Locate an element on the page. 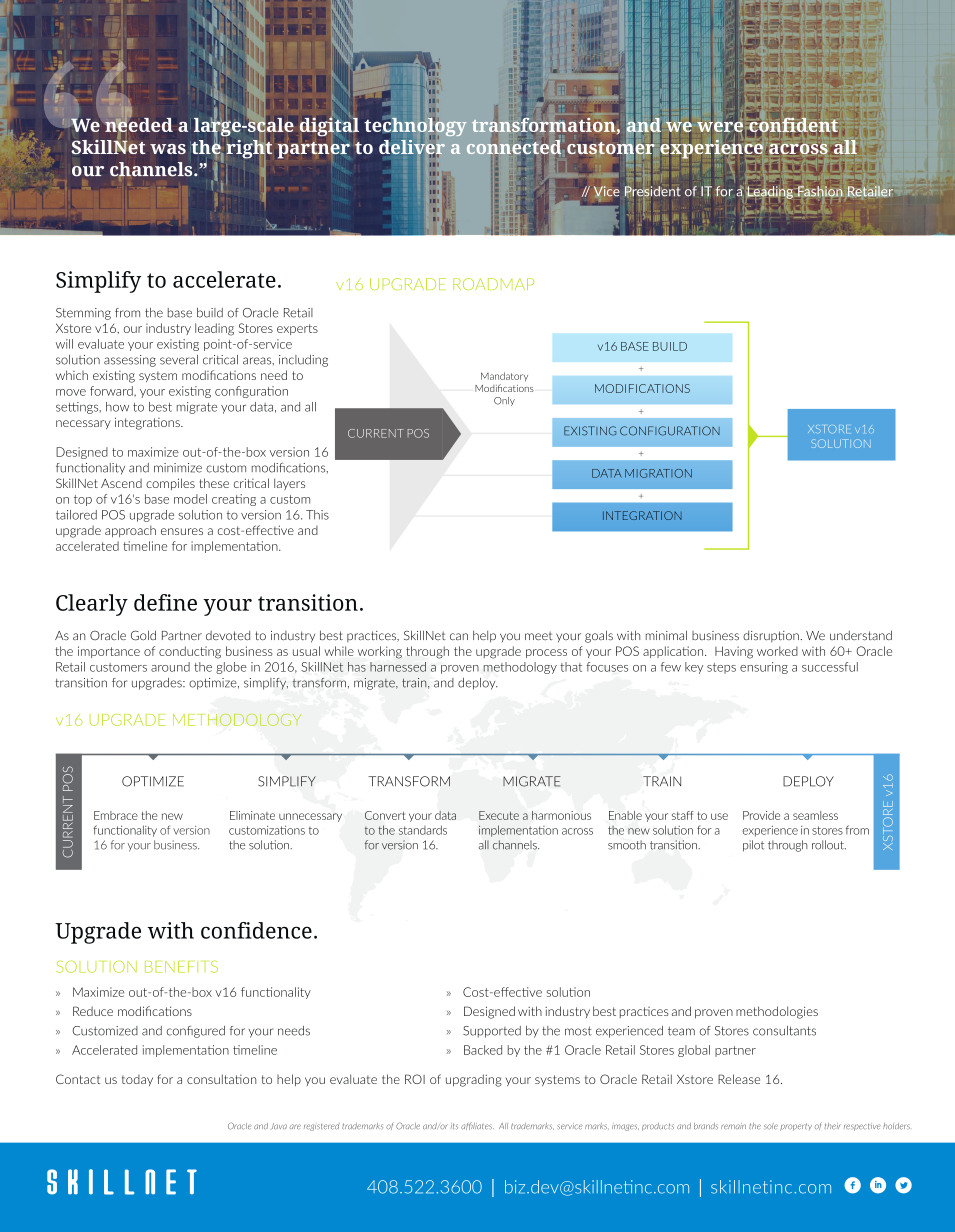 This image has height=1232, width=955. confident is located at coordinates (793, 123).
